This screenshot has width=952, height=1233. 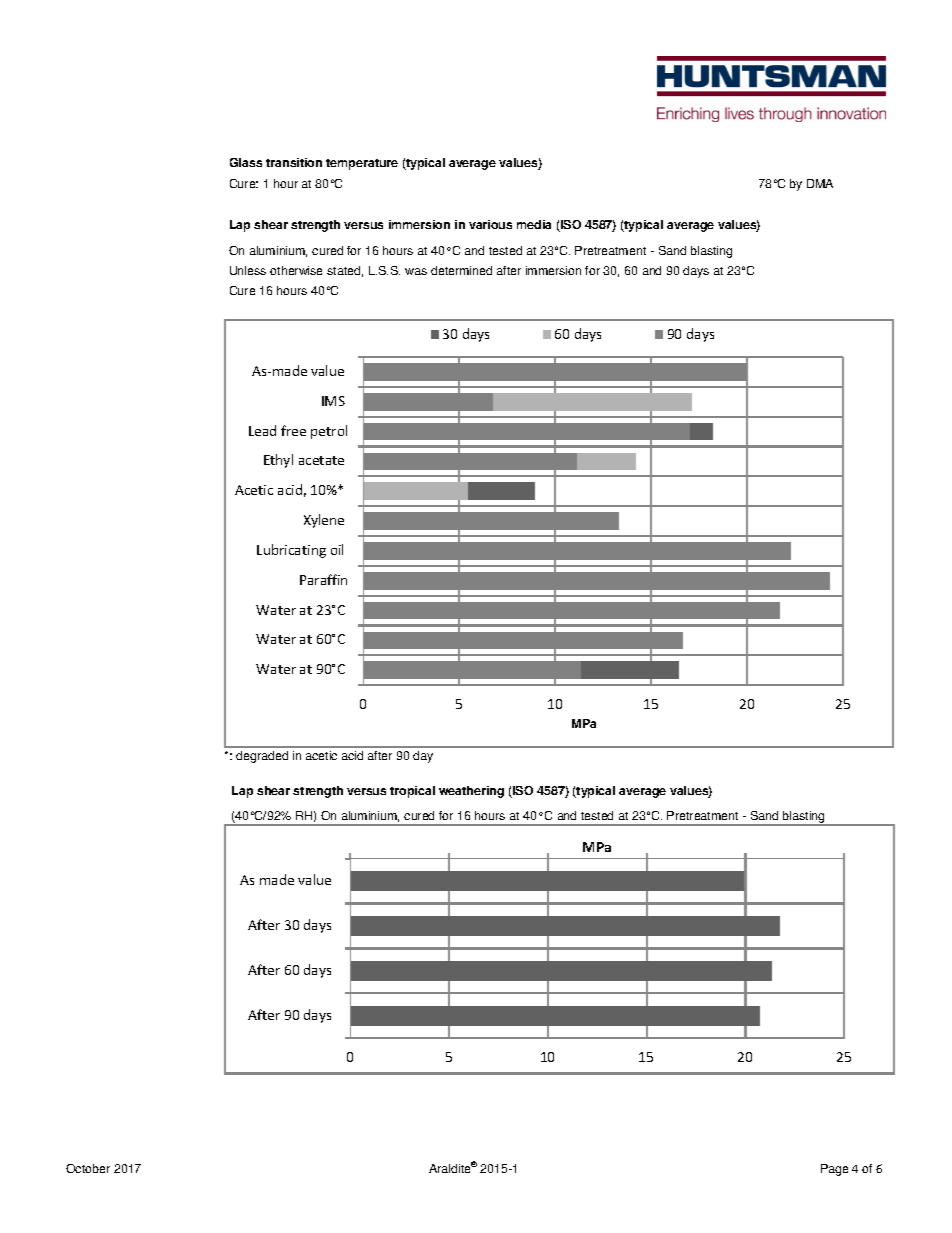 What do you see at coordinates (820, 183) in the screenshot?
I see `DMA` at bounding box center [820, 183].
